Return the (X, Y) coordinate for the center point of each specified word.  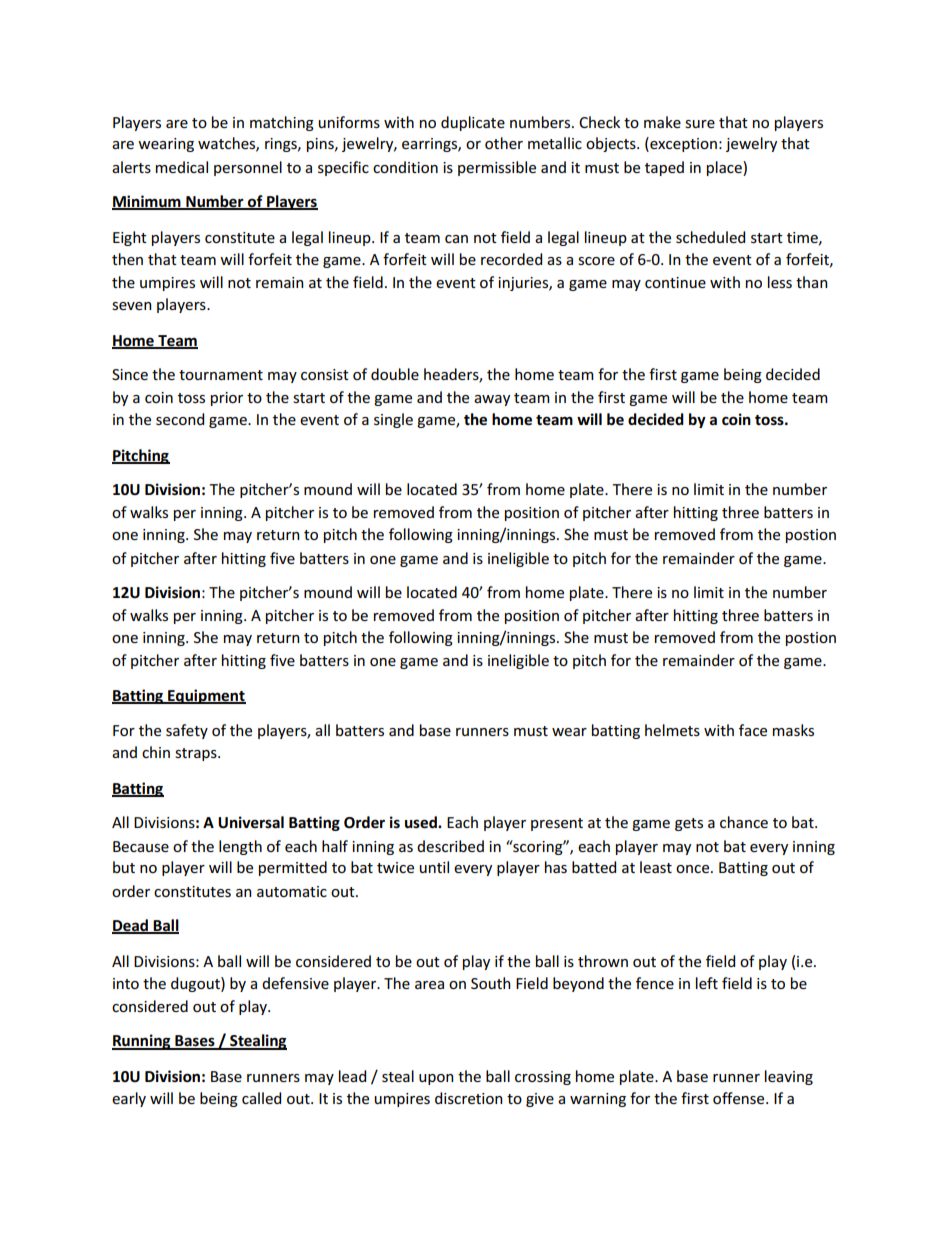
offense (740, 1098)
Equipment (206, 696)
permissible (497, 168)
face (753, 730)
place (725, 168)
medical (182, 167)
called (261, 1098)
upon (436, 1079)
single (393, 420)
